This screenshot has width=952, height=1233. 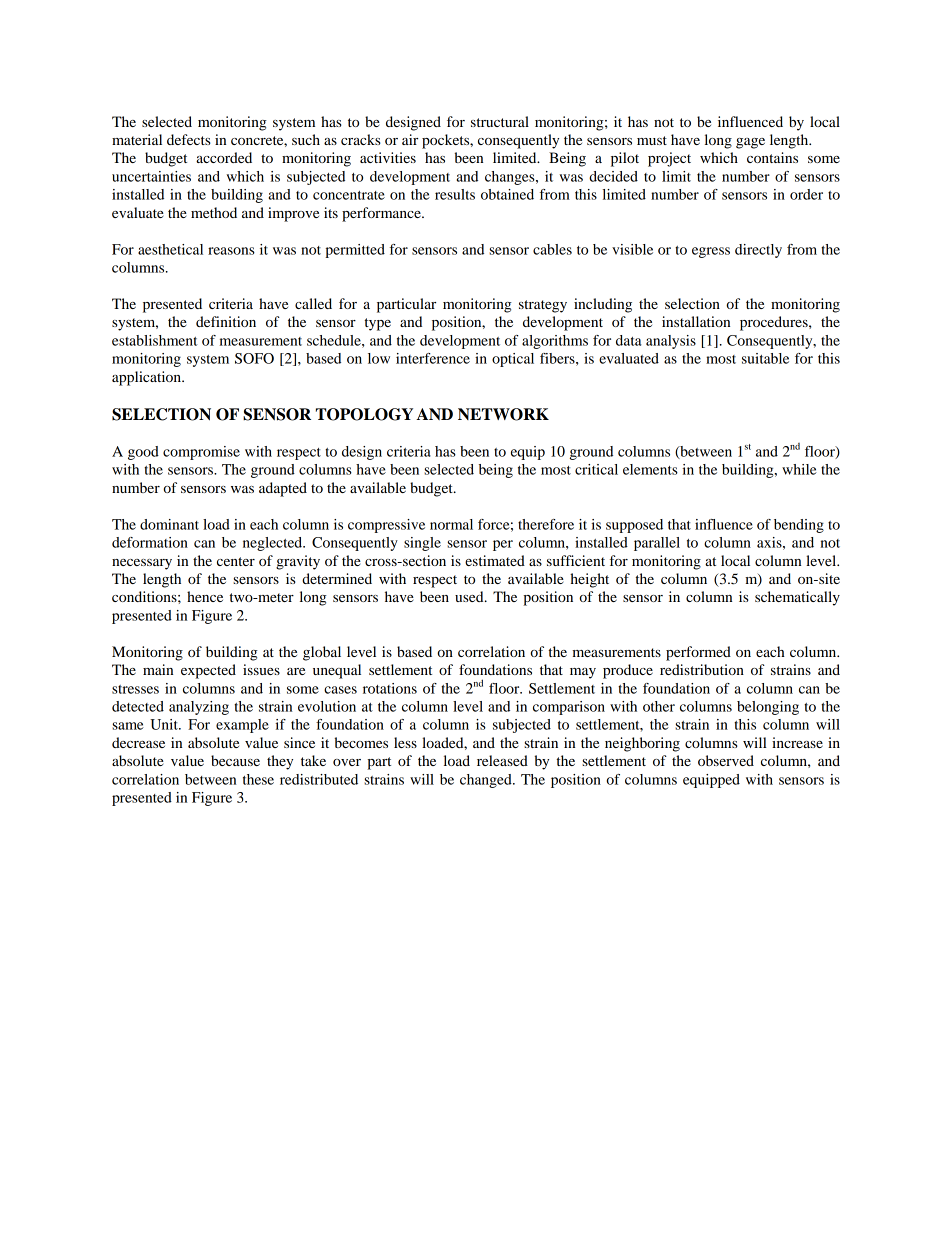 I want to click on NETWORK, so click(x=503, y=414).
